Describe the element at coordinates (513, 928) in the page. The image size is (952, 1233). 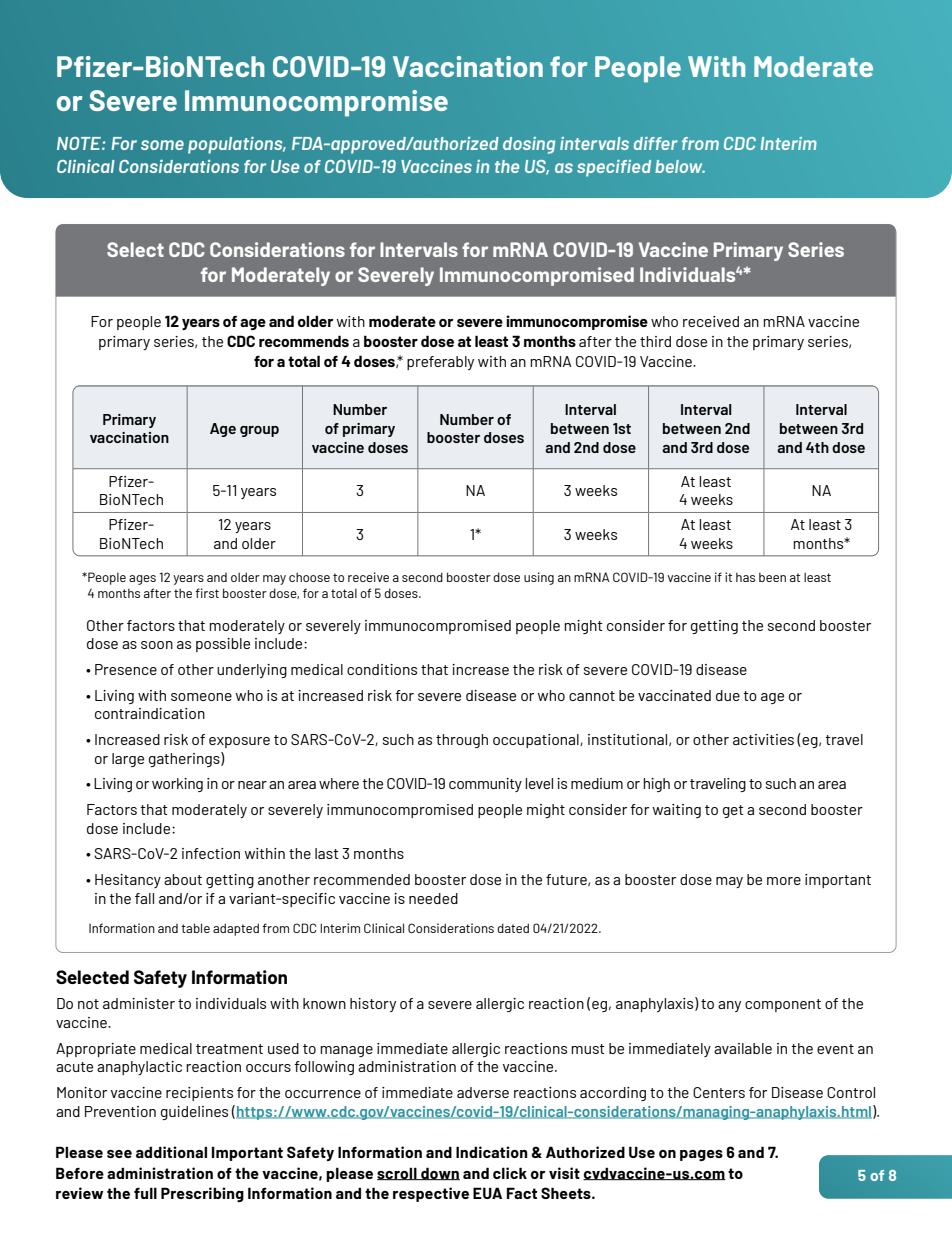
I see `dated` at that location.
